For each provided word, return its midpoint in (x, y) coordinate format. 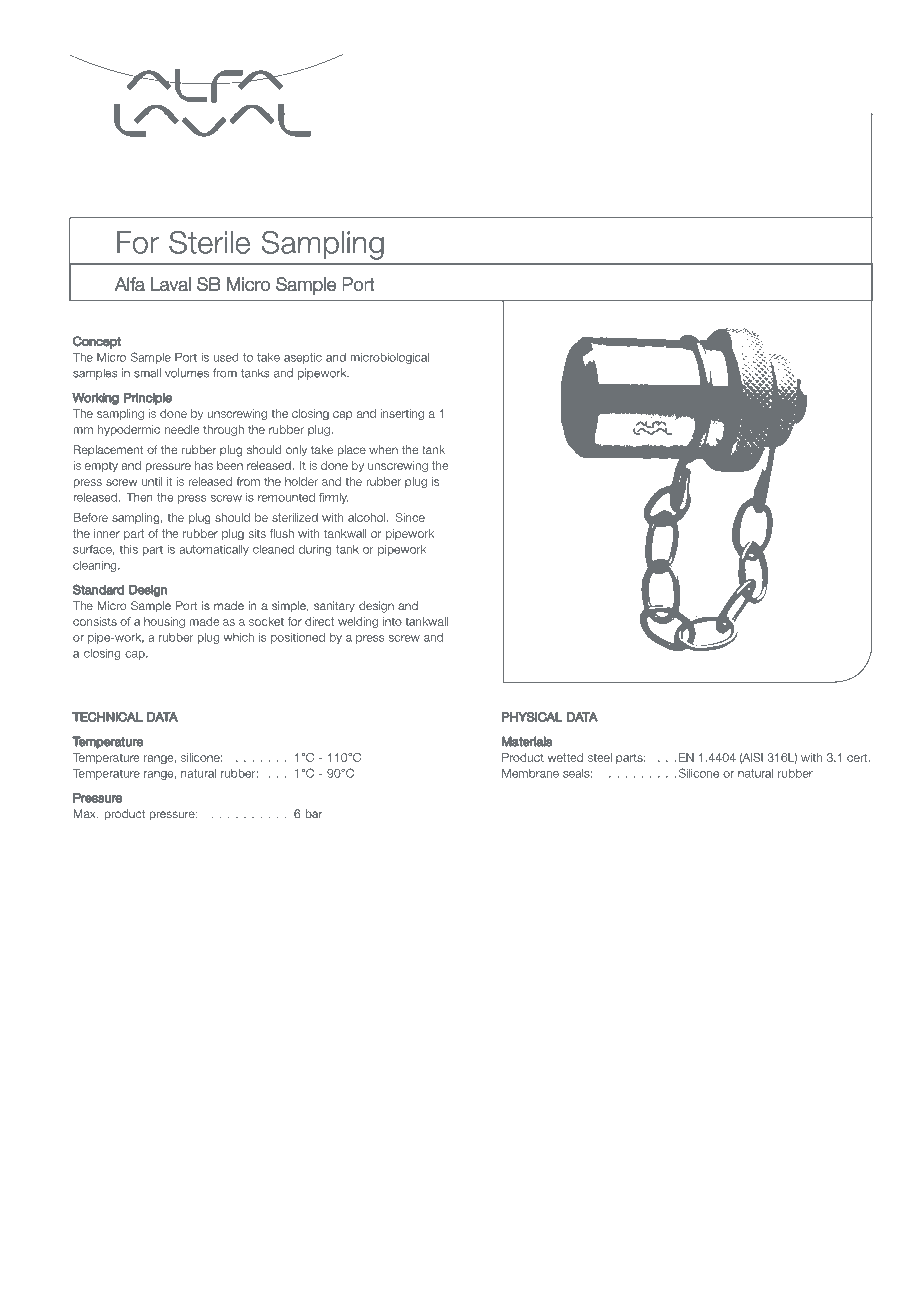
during (315, 550)
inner (107, 533)
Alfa (130, 284)
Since (410, 517)
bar (313, 813)
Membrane (530, 773)
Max (86, 813)
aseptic (303, 358)
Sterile (209, 242)
